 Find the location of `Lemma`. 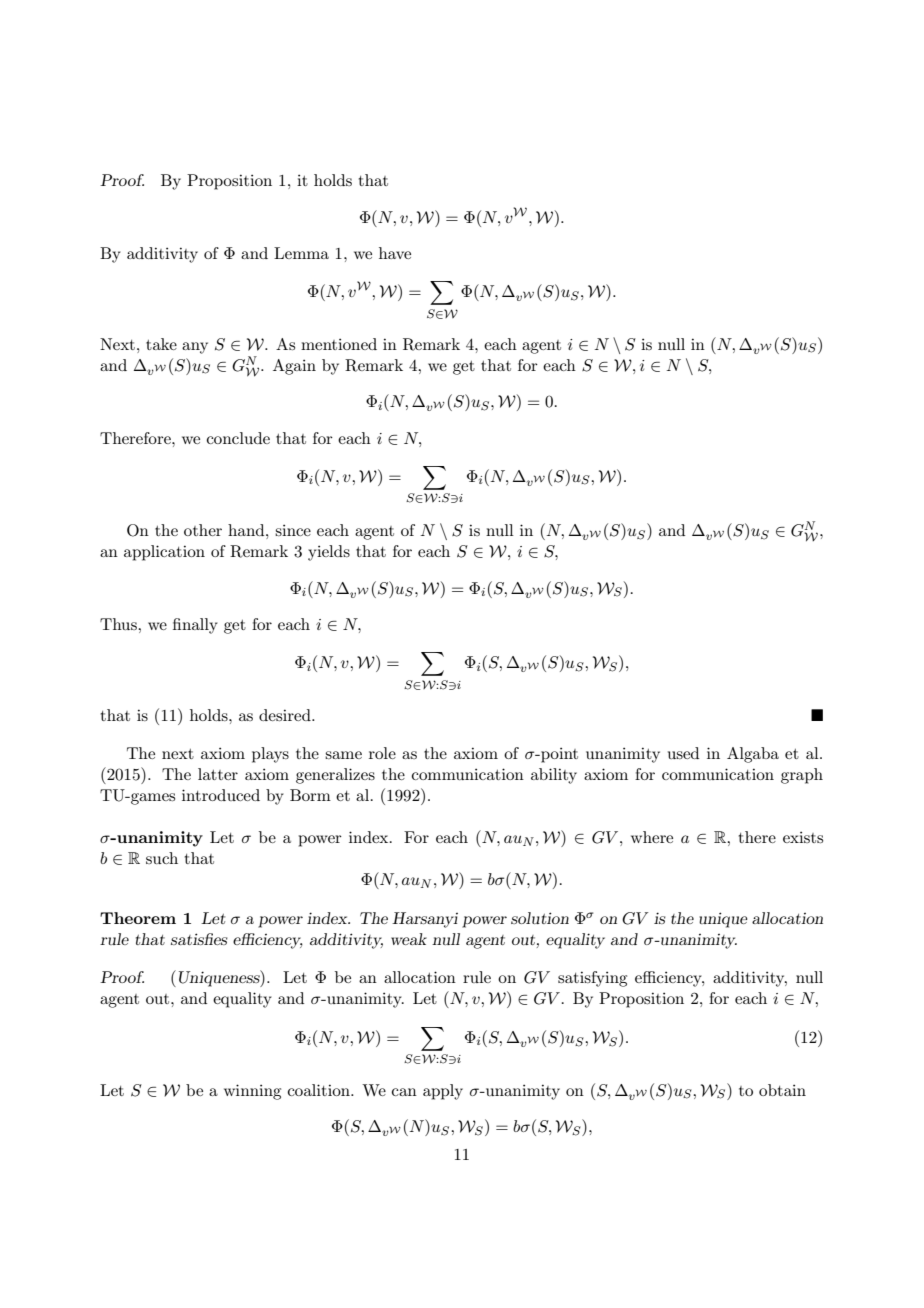

Lemma is located at coordinates (301, 253).
